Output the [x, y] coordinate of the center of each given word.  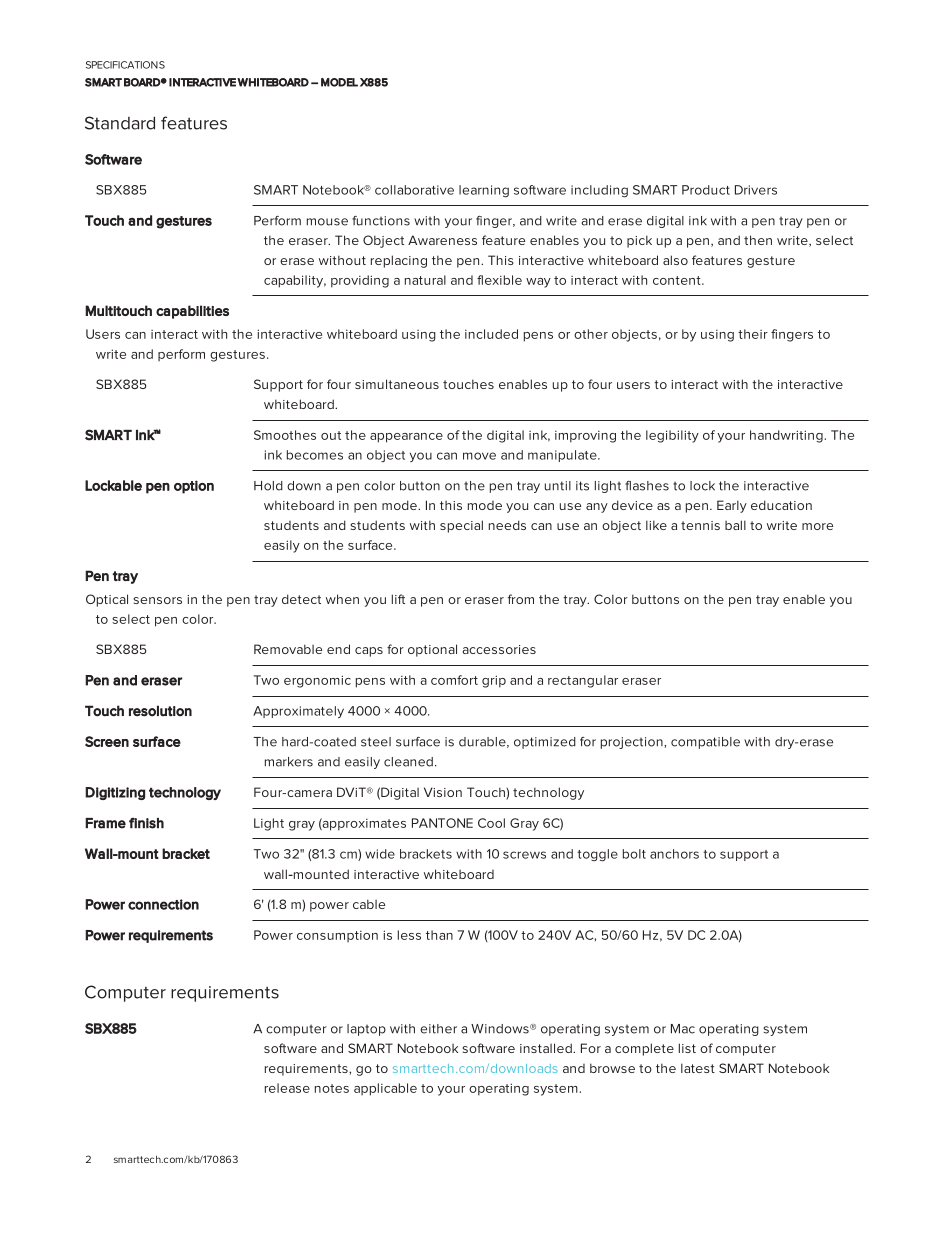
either [438, 1029]
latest [698, 1068]
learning [484, 191]
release [287, 1088]
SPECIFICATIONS [125, 65]
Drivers [756, 190]
